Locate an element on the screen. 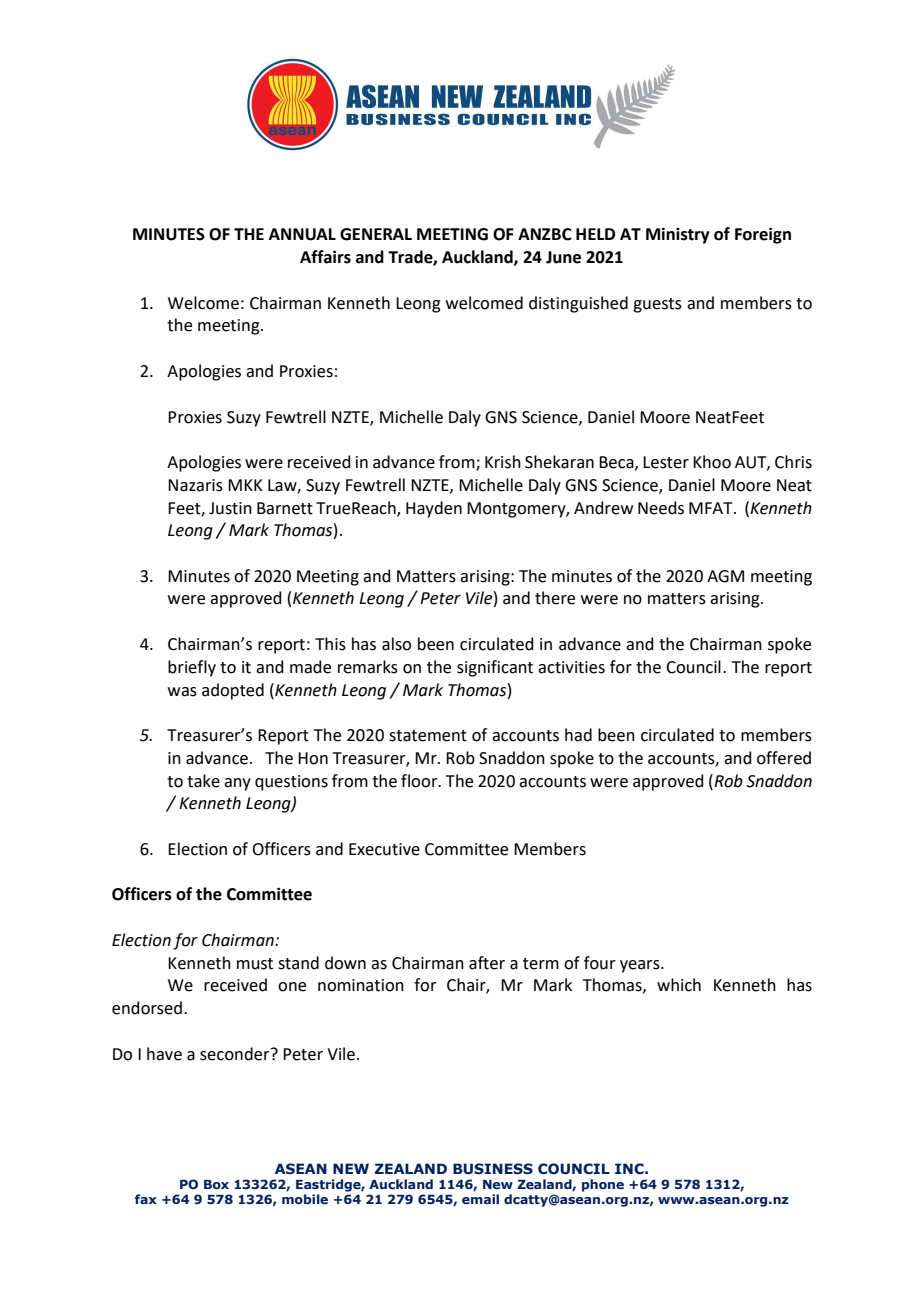 The height and width of the screenshot is (1308, 924). offered is located at coordinates (784, 758).
